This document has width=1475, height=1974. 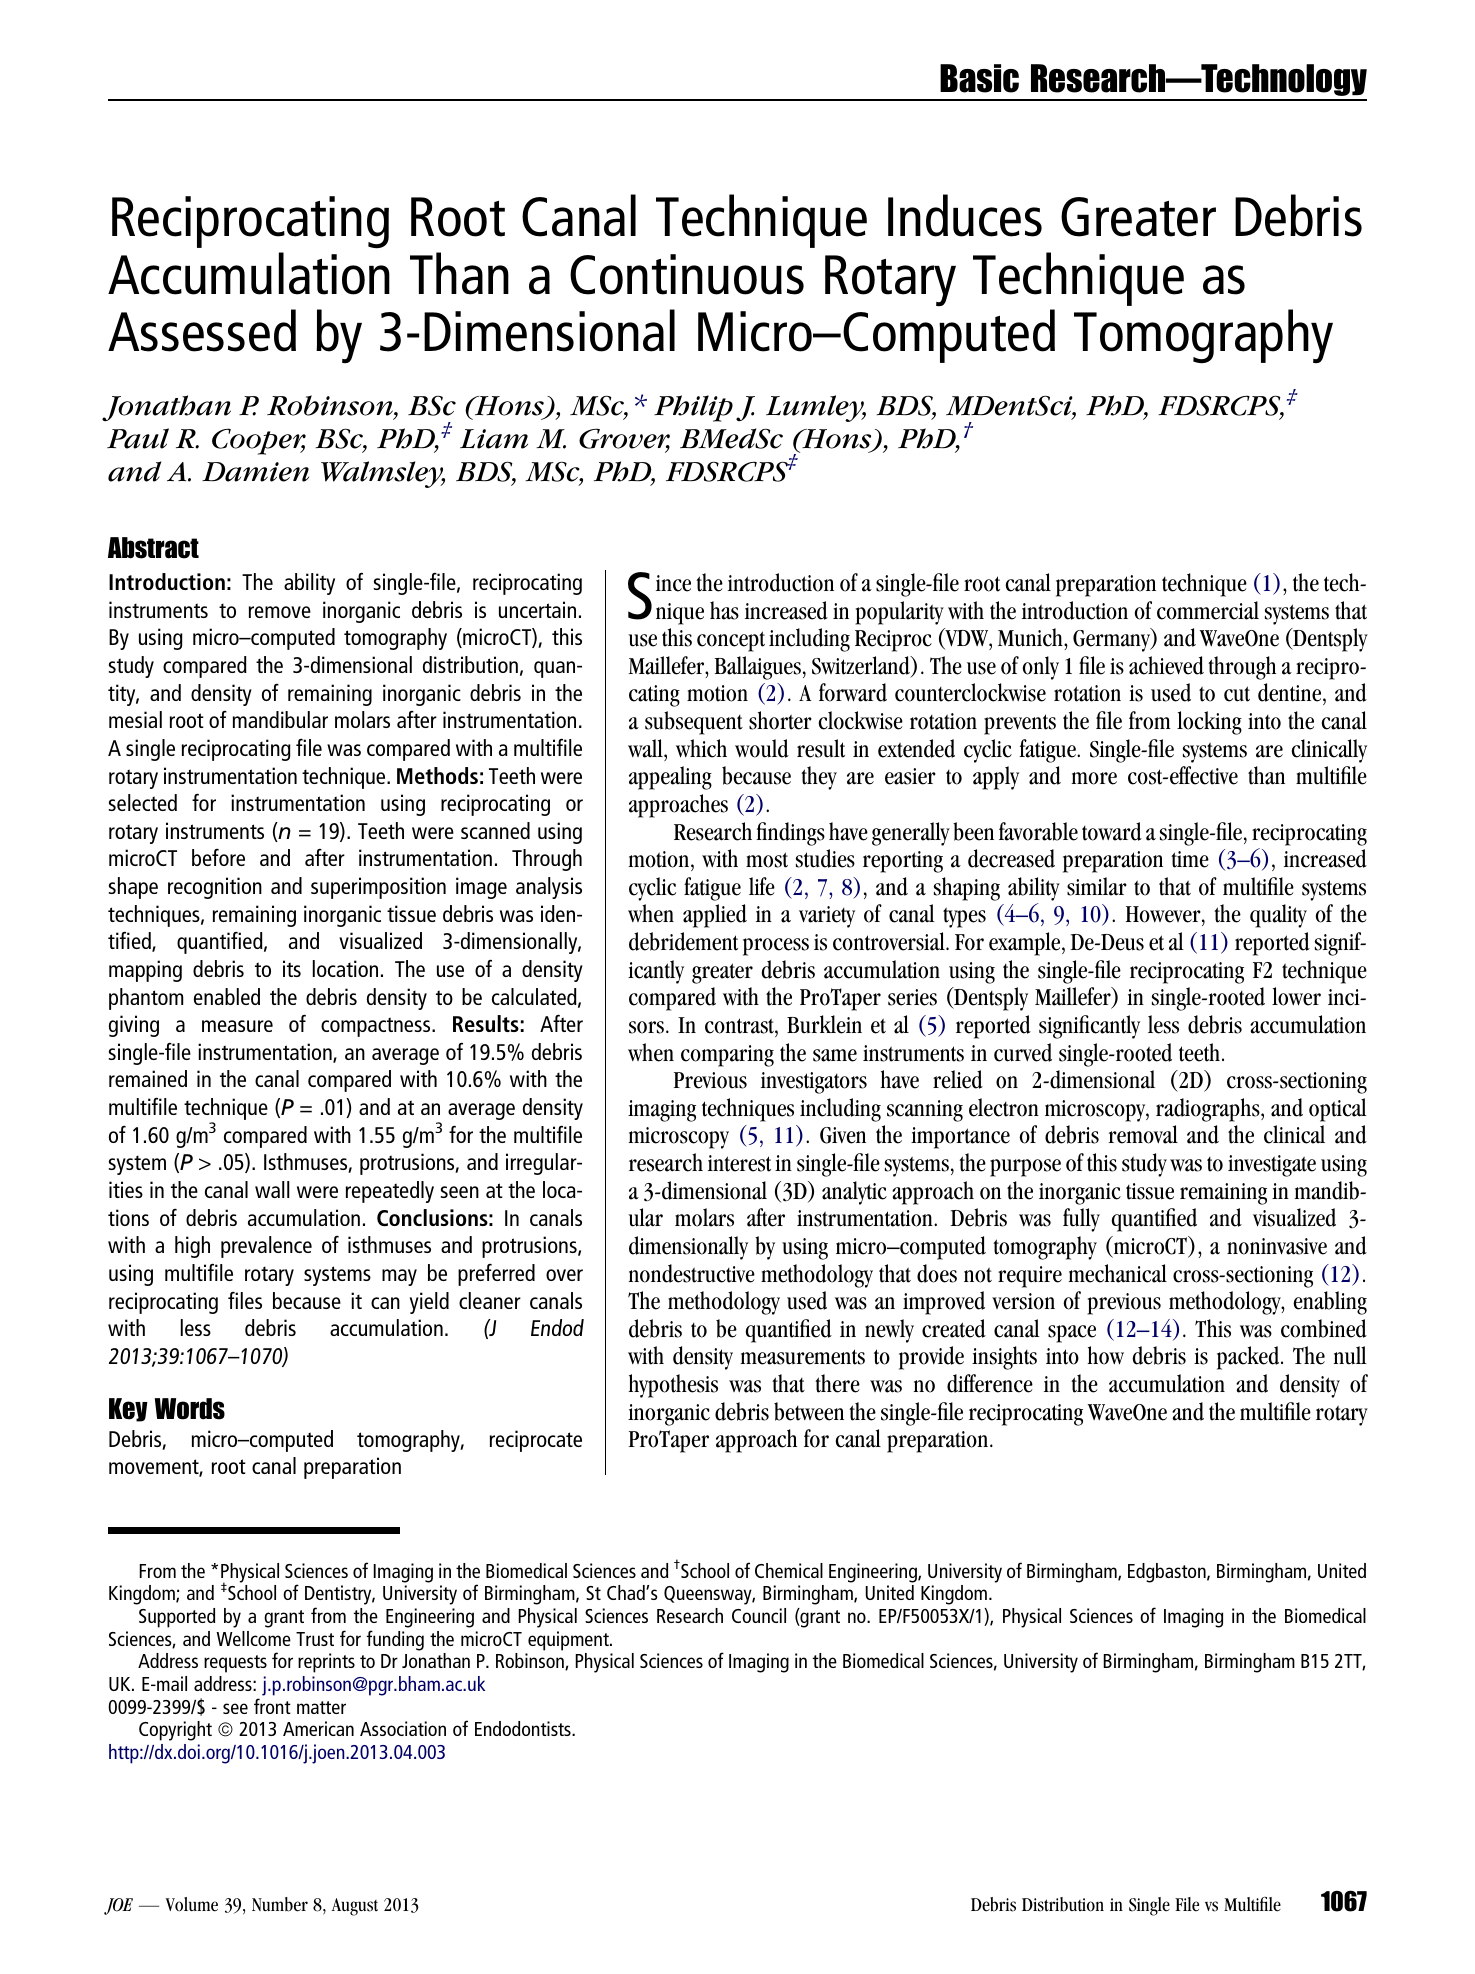 I want to click on commercial, so click(x=1208, y=610).
